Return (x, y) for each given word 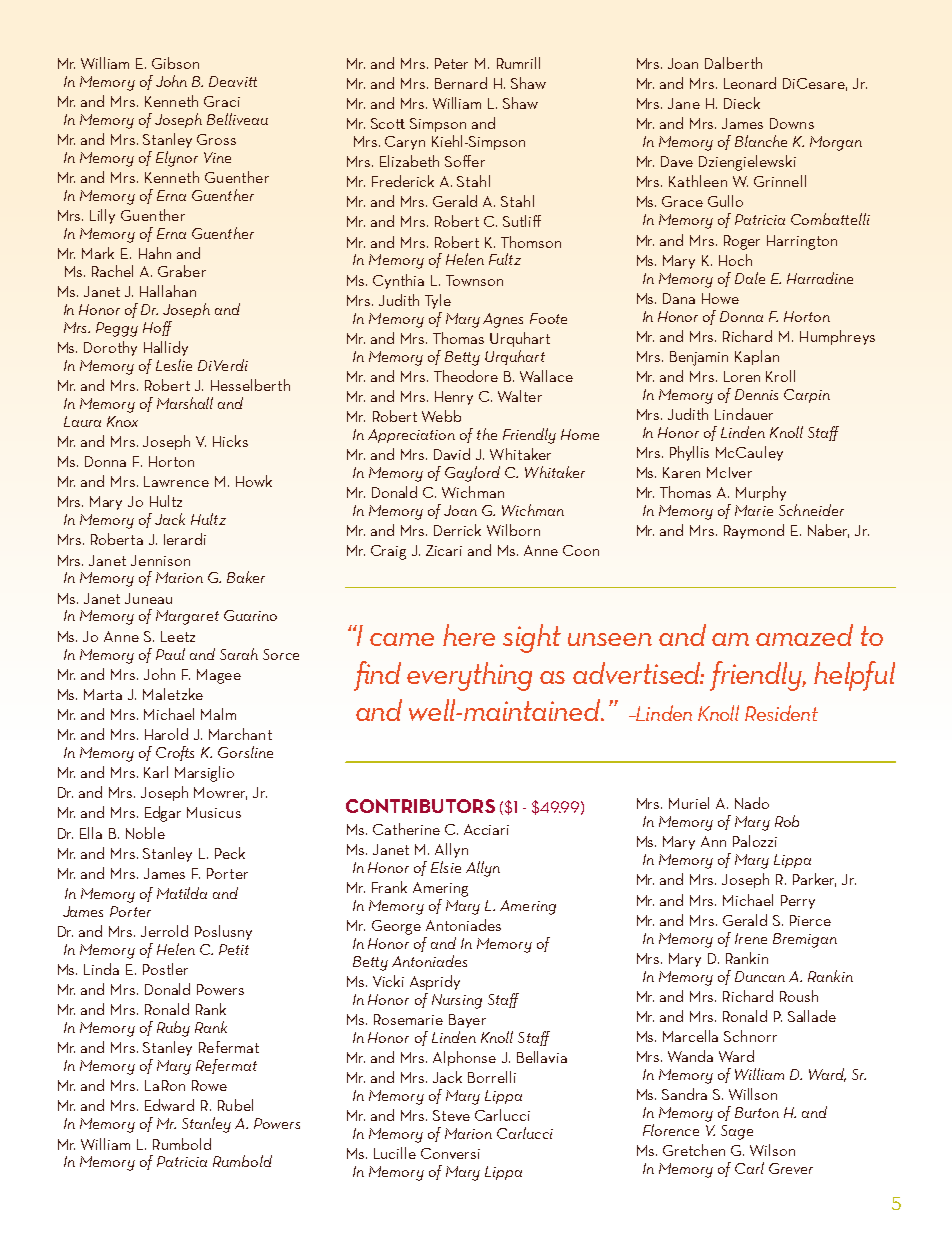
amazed (804, 635)
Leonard (750, 83)
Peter (451, 63)
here (469, 635)
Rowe (209, 1085)
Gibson (175, 63)
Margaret (187, 617)
